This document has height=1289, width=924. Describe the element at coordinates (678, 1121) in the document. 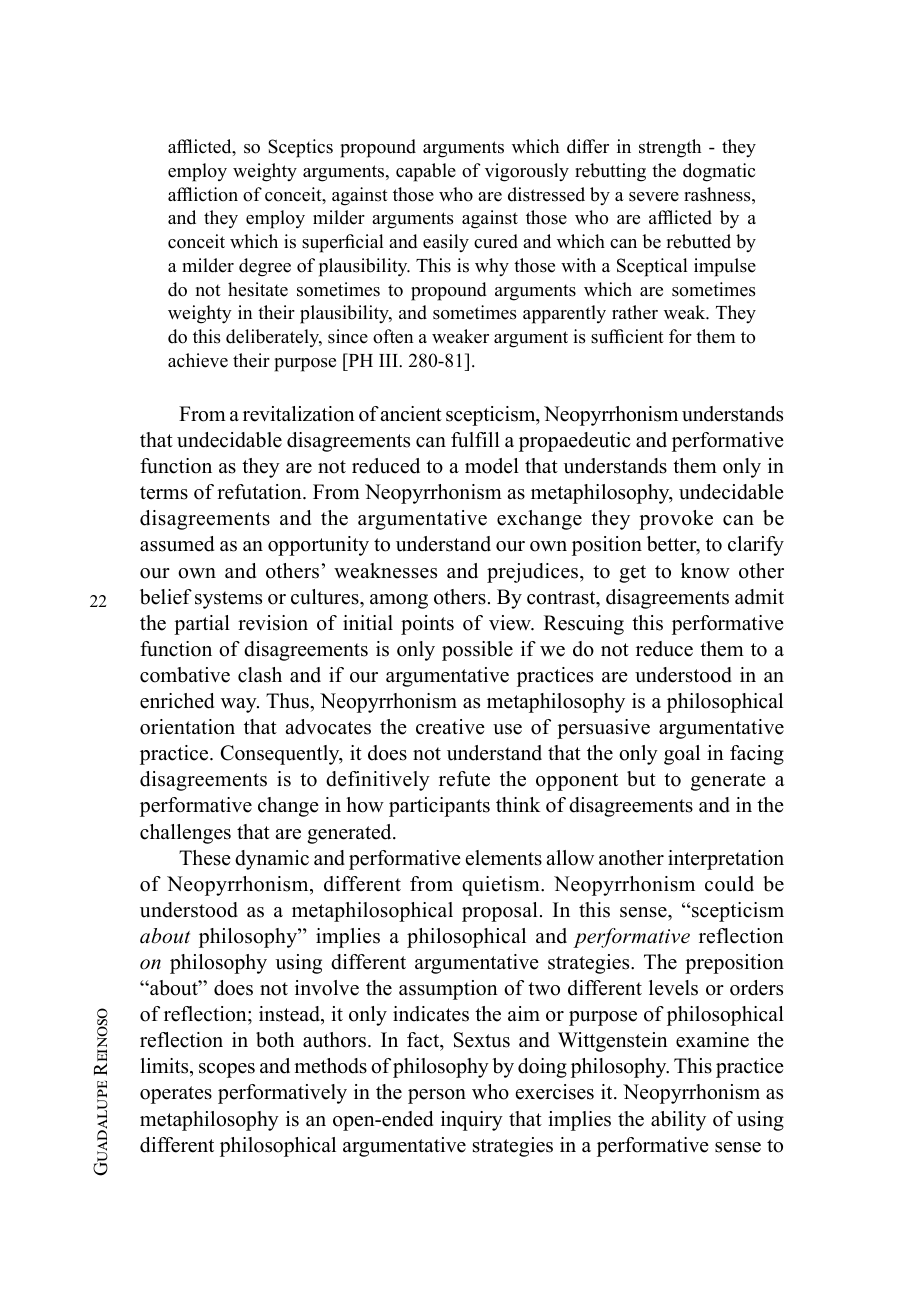

I see `ability` at that location.
